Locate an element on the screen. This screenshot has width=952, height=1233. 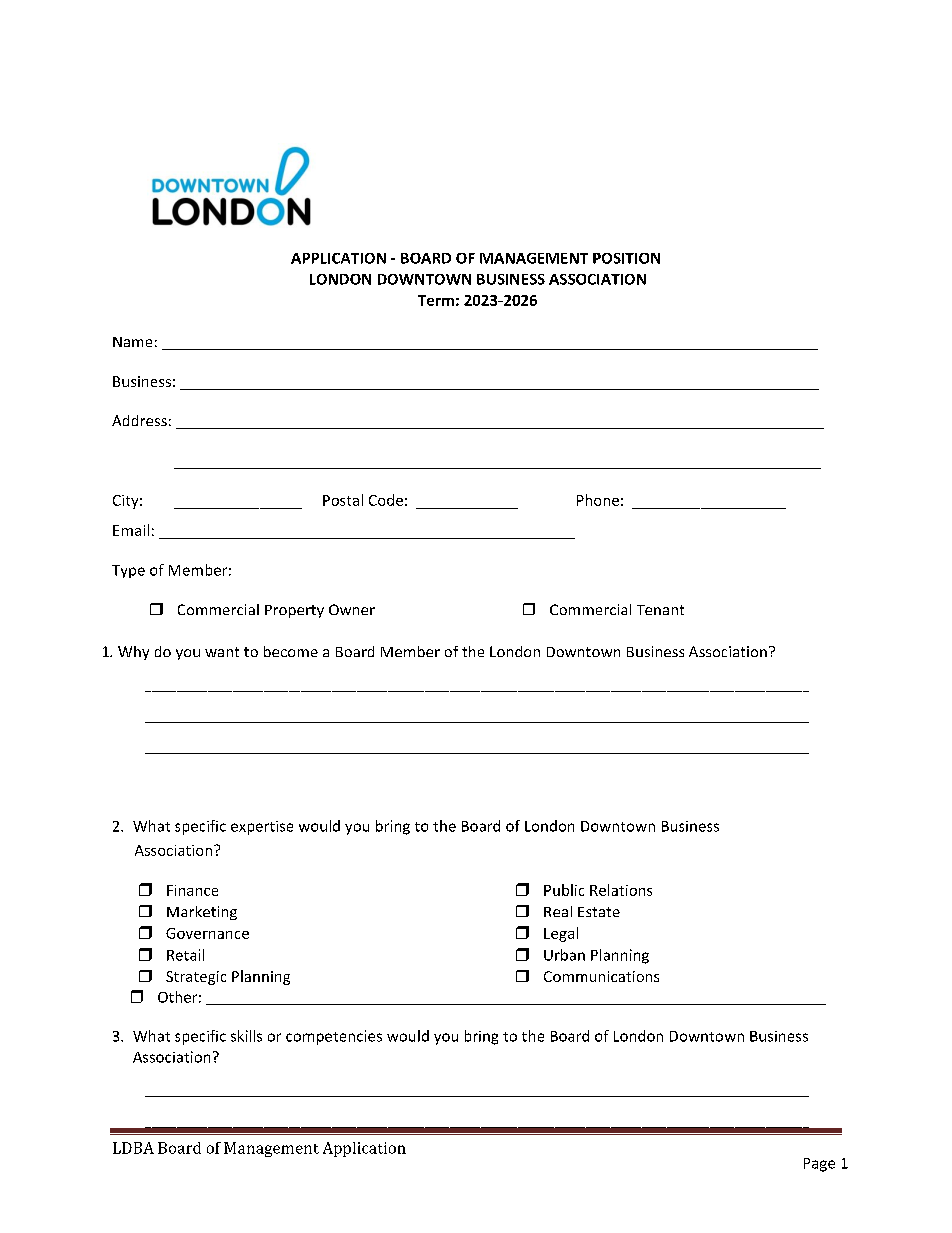
Name is located at coordinates (132, 342).
